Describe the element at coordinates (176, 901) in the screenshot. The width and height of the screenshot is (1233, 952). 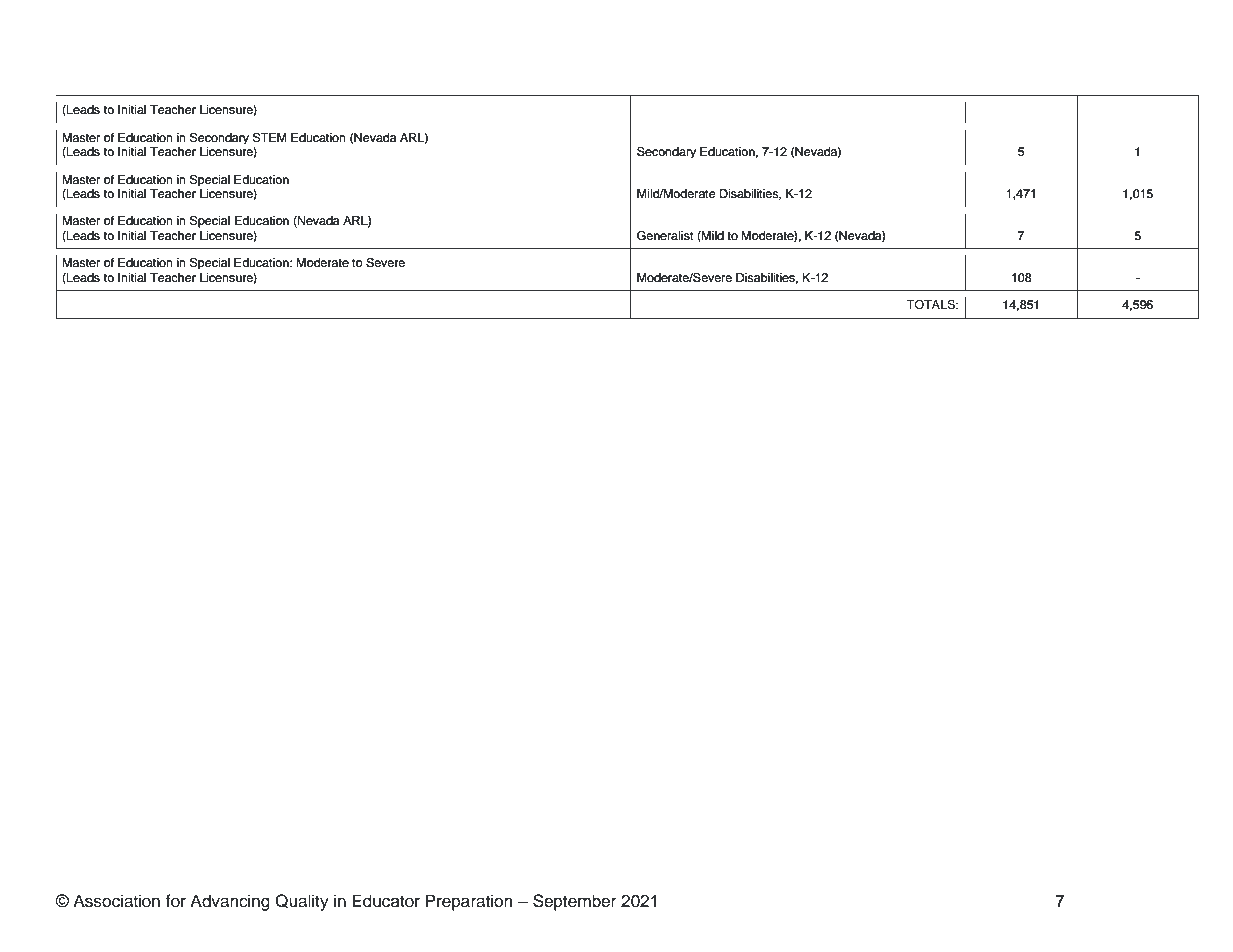
I see `for` at that location.
